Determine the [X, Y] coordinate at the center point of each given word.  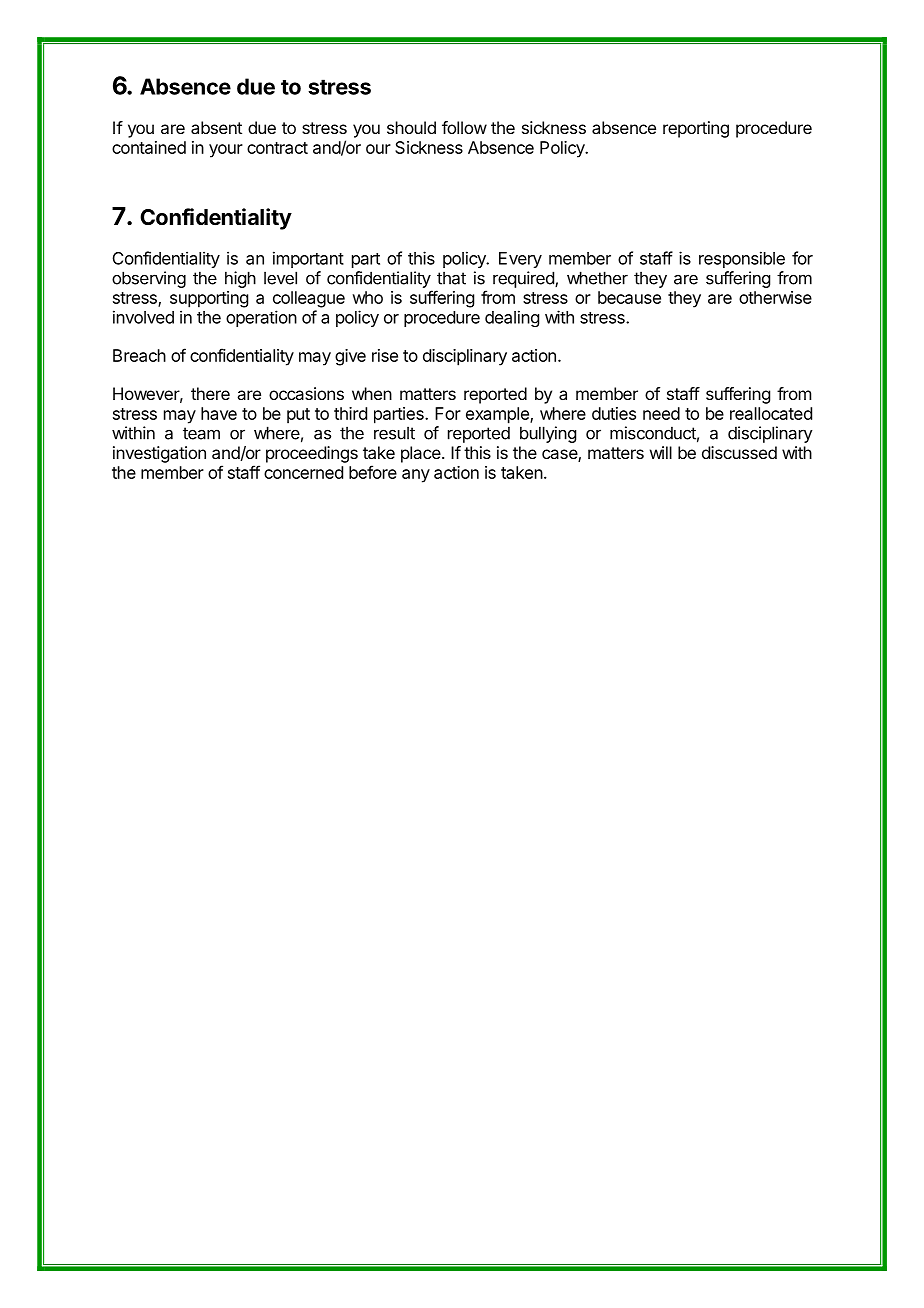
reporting [696, 129]
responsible [742, 259]
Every [520, 260]
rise [385, 355]
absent [216, 127]
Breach [139, 355]
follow [464, 127]
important [308, 259]
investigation [159, 454]
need [661, 413]
